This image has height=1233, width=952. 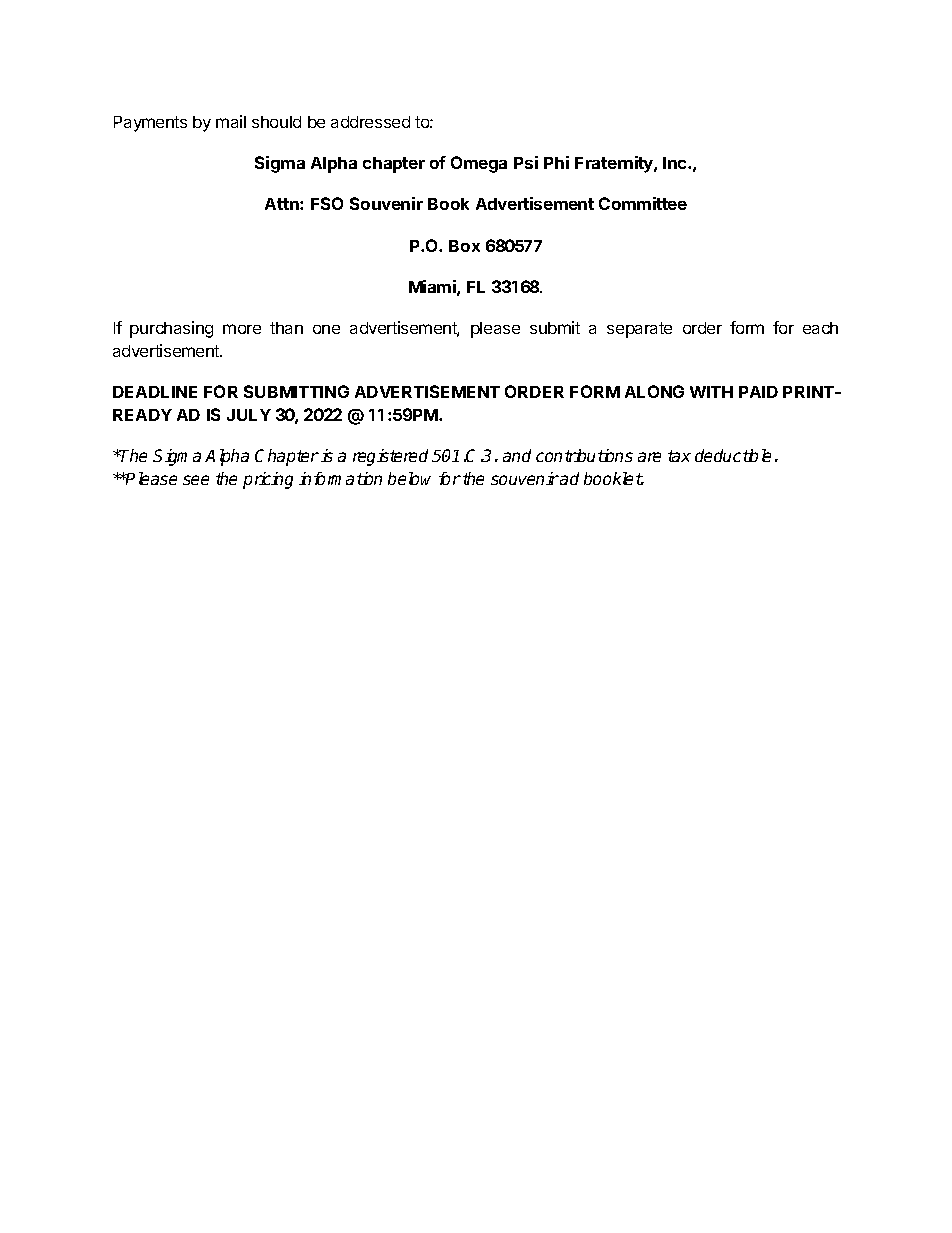 What do you see at coordinates (283, 204) in the image?
I see `Attn` at bounding box center [283, 204].
